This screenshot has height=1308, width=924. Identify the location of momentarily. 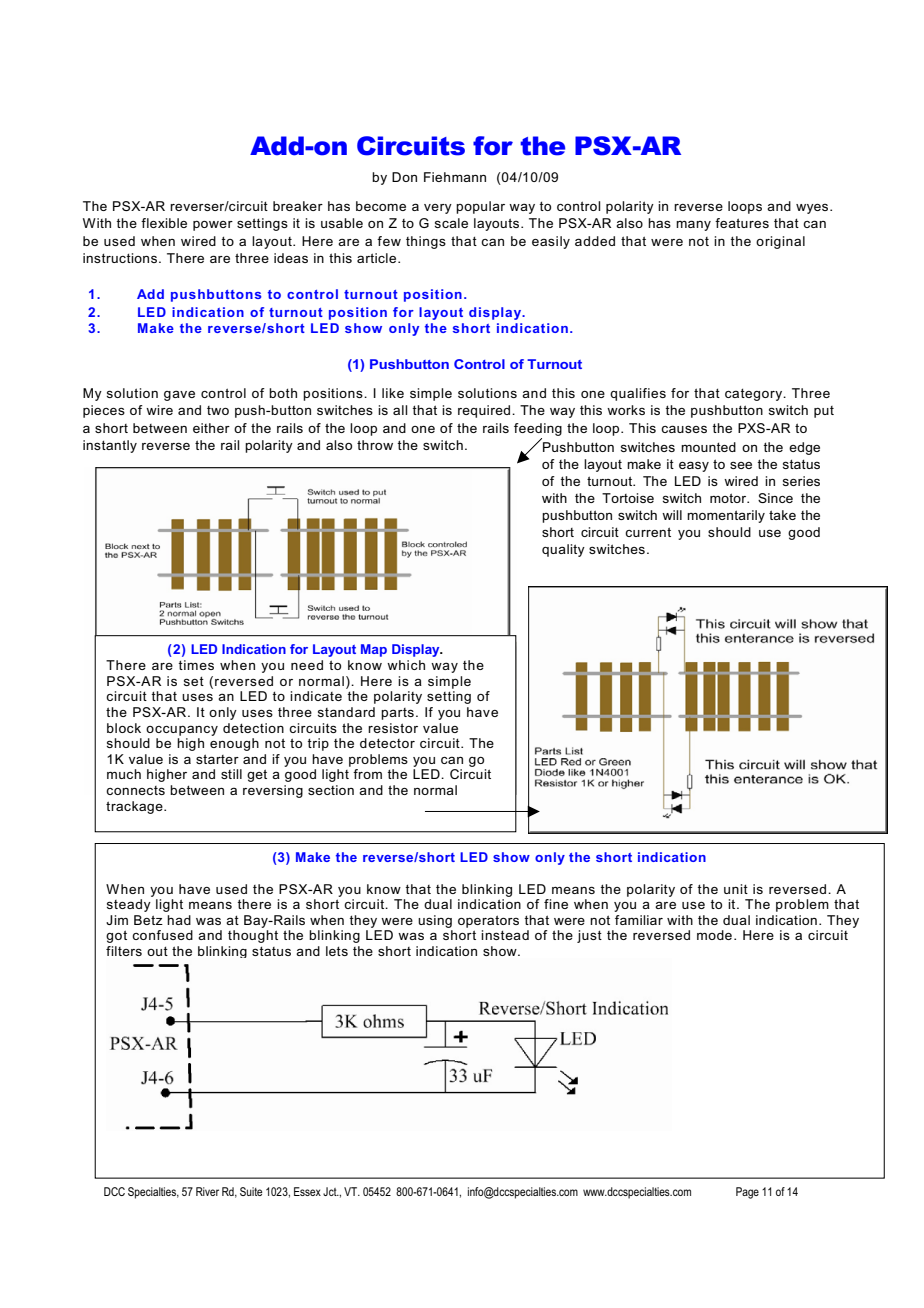
(726, 516).
